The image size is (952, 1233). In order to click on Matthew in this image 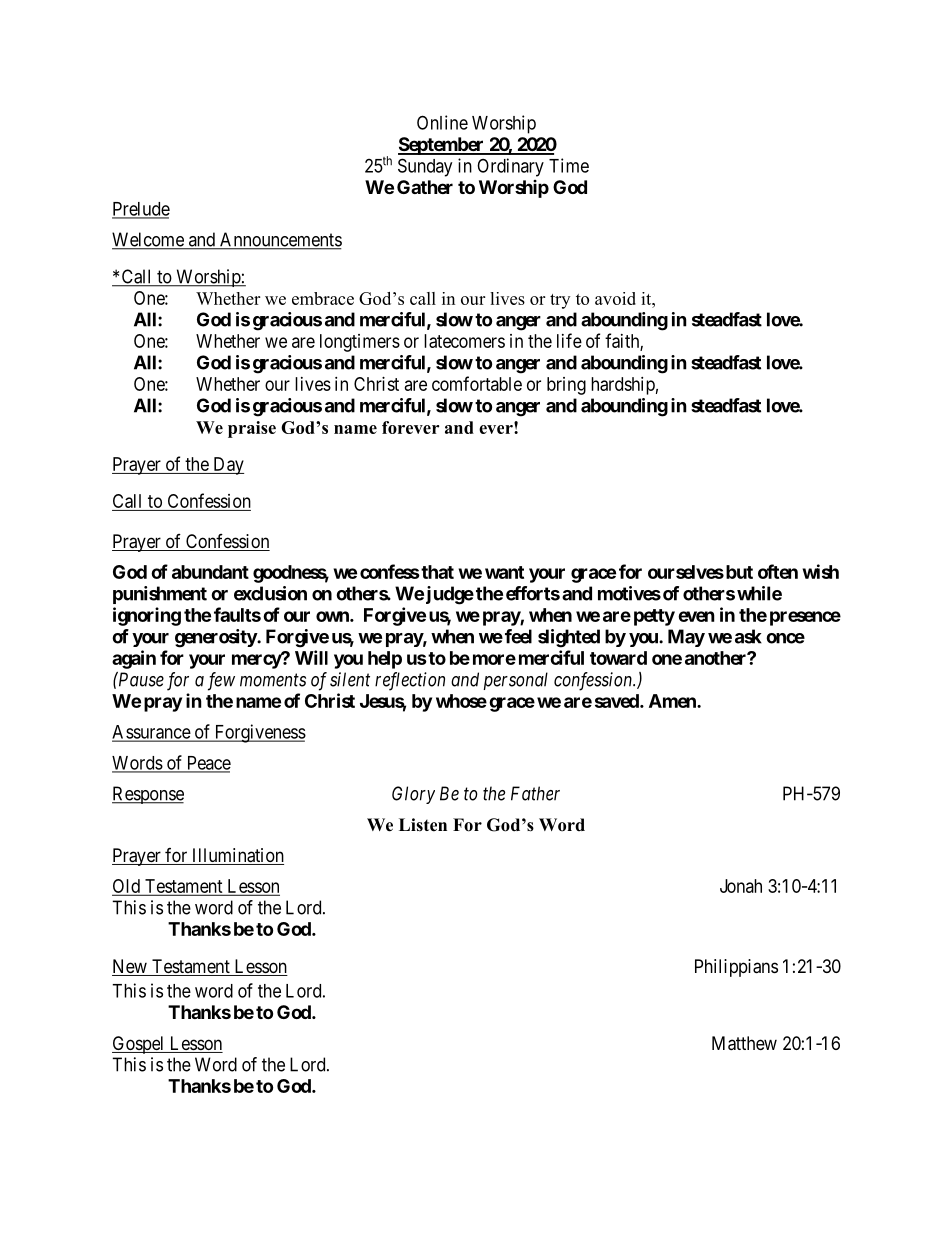, I will do `click(744, 1043)`.
